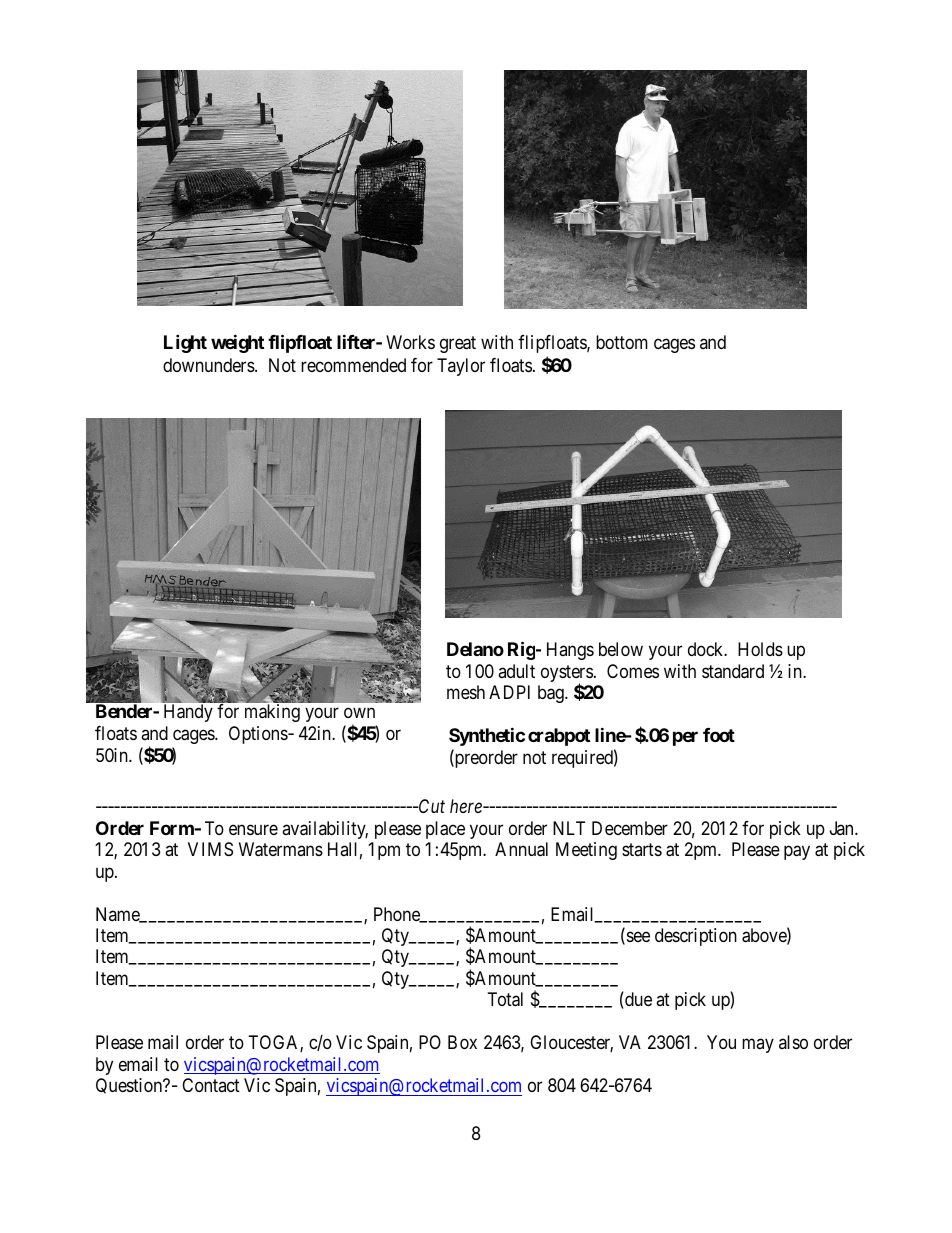  I want to click on Annual, so click(521, 849).
